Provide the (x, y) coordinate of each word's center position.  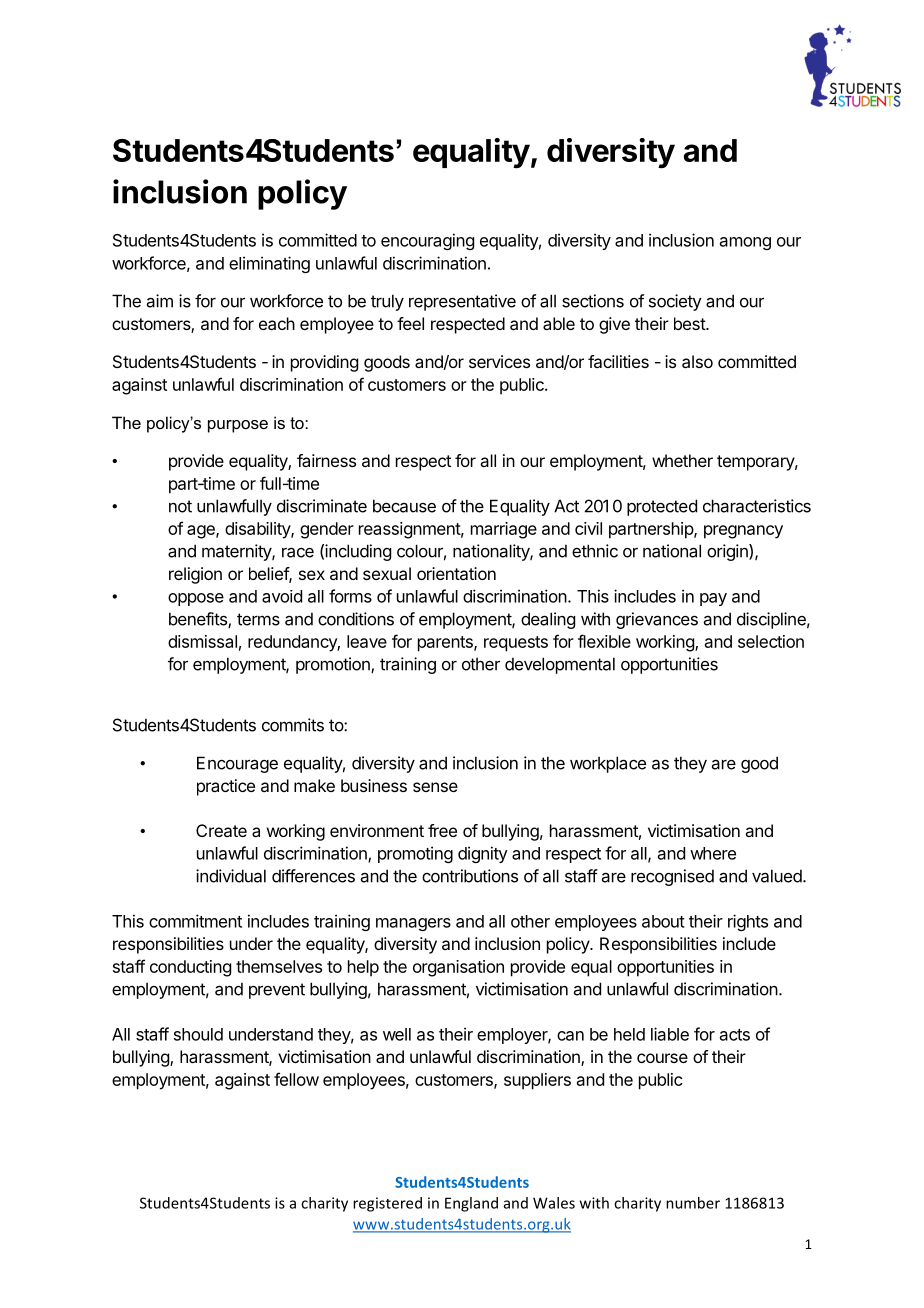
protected (662, 507)
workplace (608, 764)
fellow (296, 1079)
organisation (458, 968)
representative (462, 302)
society (675, 302)
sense (435, 787)
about (663, 921)
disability (258, 530)
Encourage (237, 764)
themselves (279, 966)
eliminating (269, 264)
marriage (504, 530)
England (471, 1204)
